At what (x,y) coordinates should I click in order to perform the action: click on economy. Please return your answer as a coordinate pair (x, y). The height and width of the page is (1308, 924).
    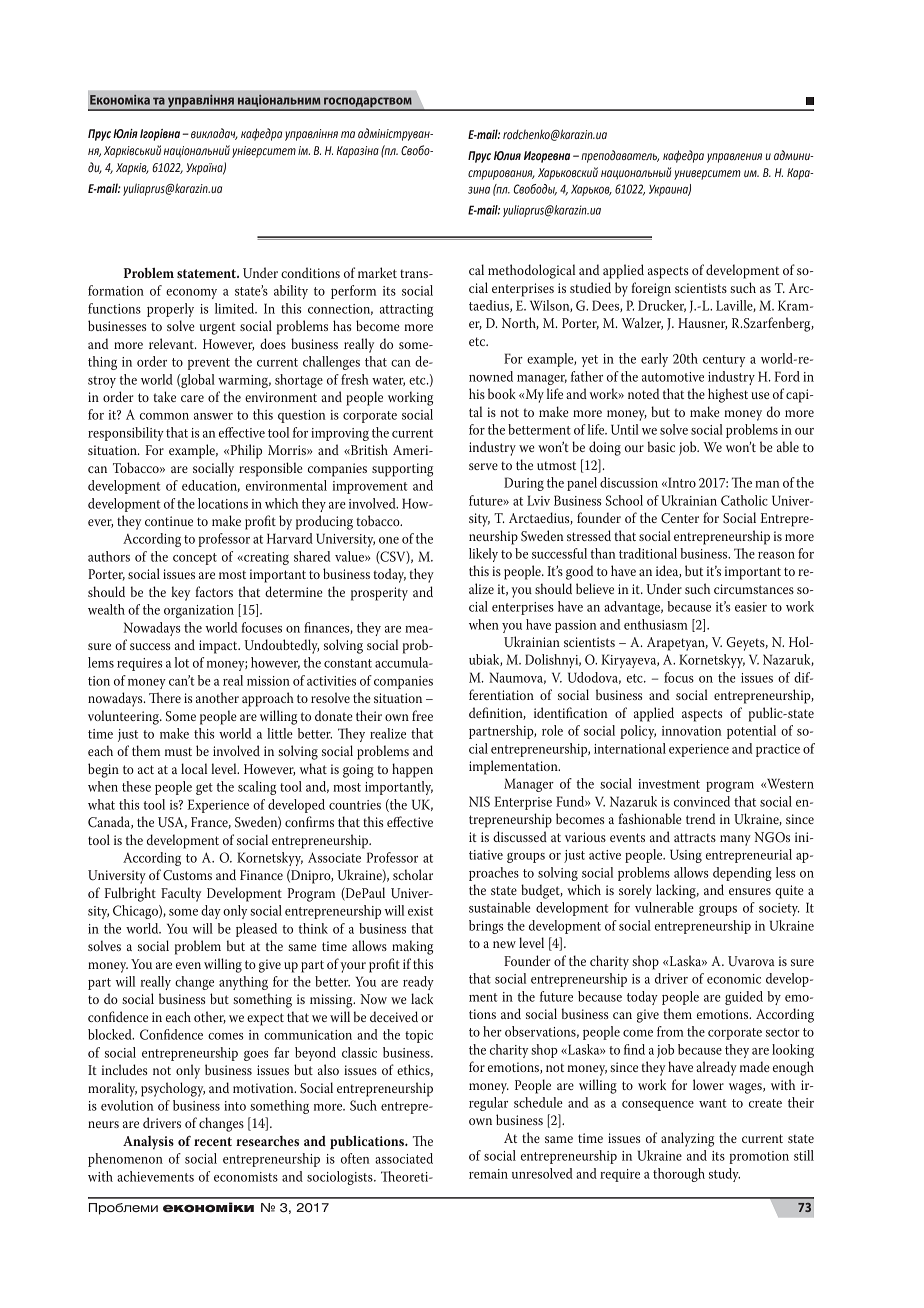
    Looking at the image, I should click on (191, 294).
